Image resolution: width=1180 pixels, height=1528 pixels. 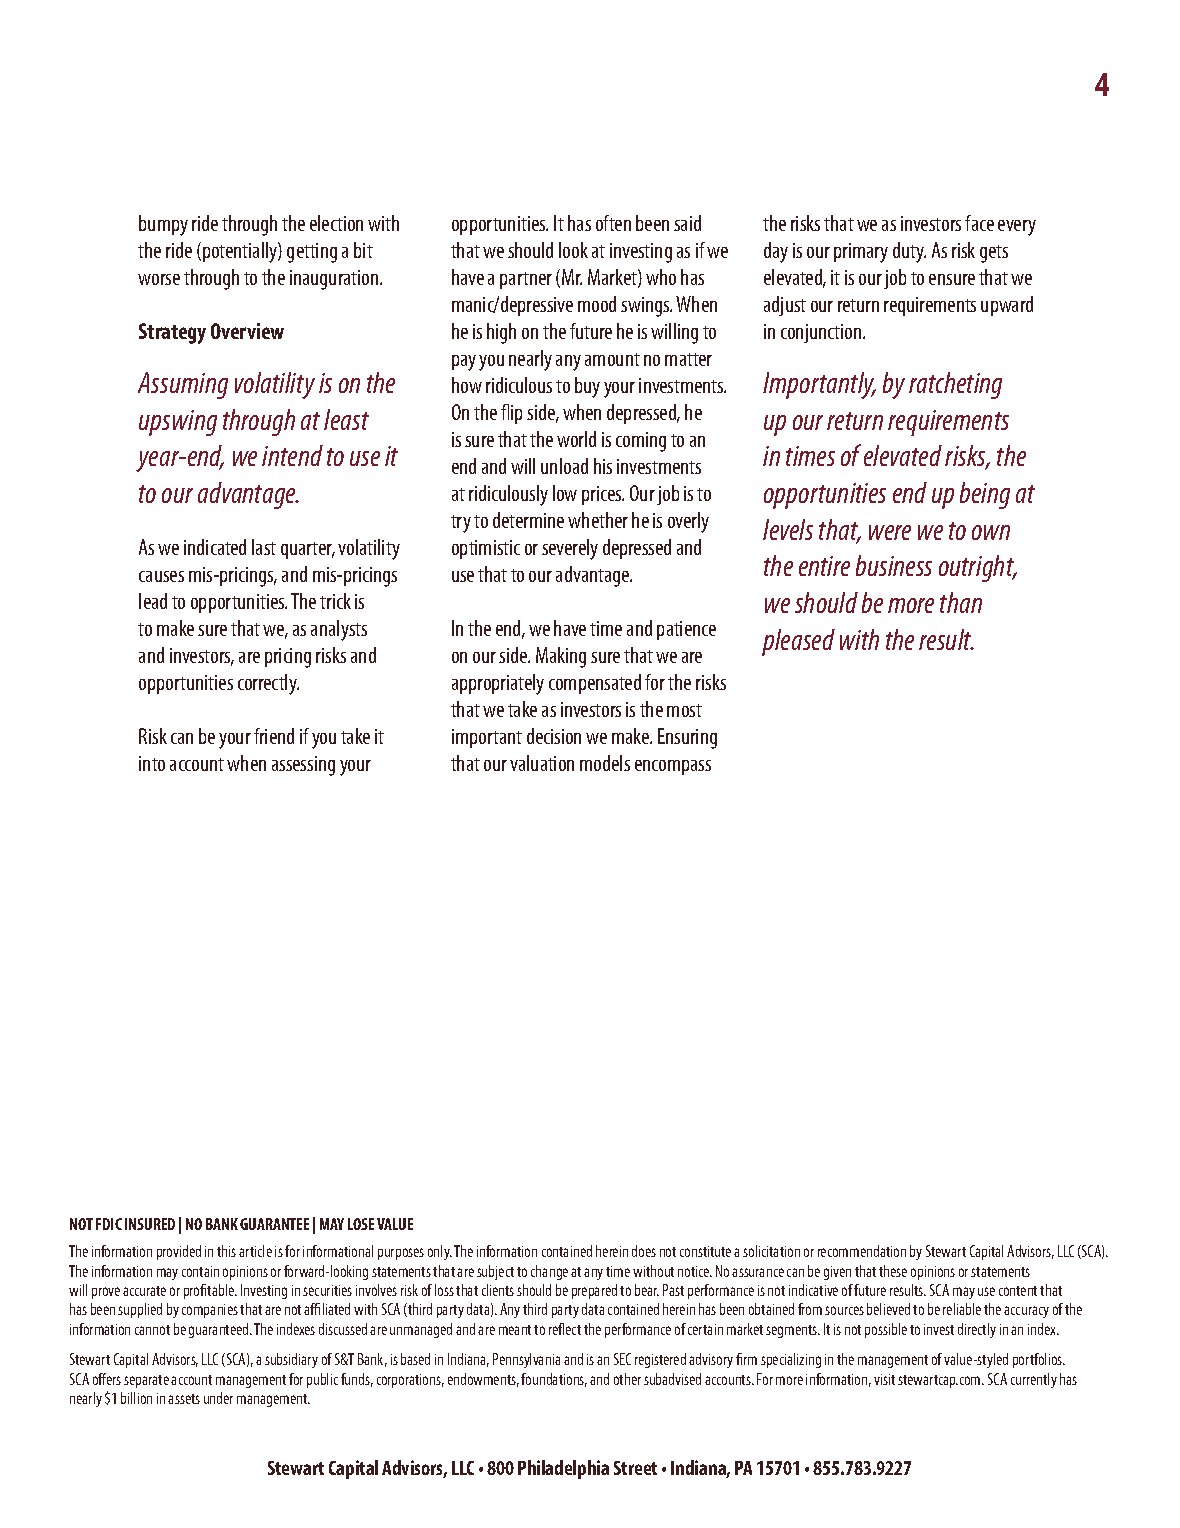 What do you see at coordinates (862, 1251) in the document?
I see `recommendation` at bounding box center [862, 1251].
